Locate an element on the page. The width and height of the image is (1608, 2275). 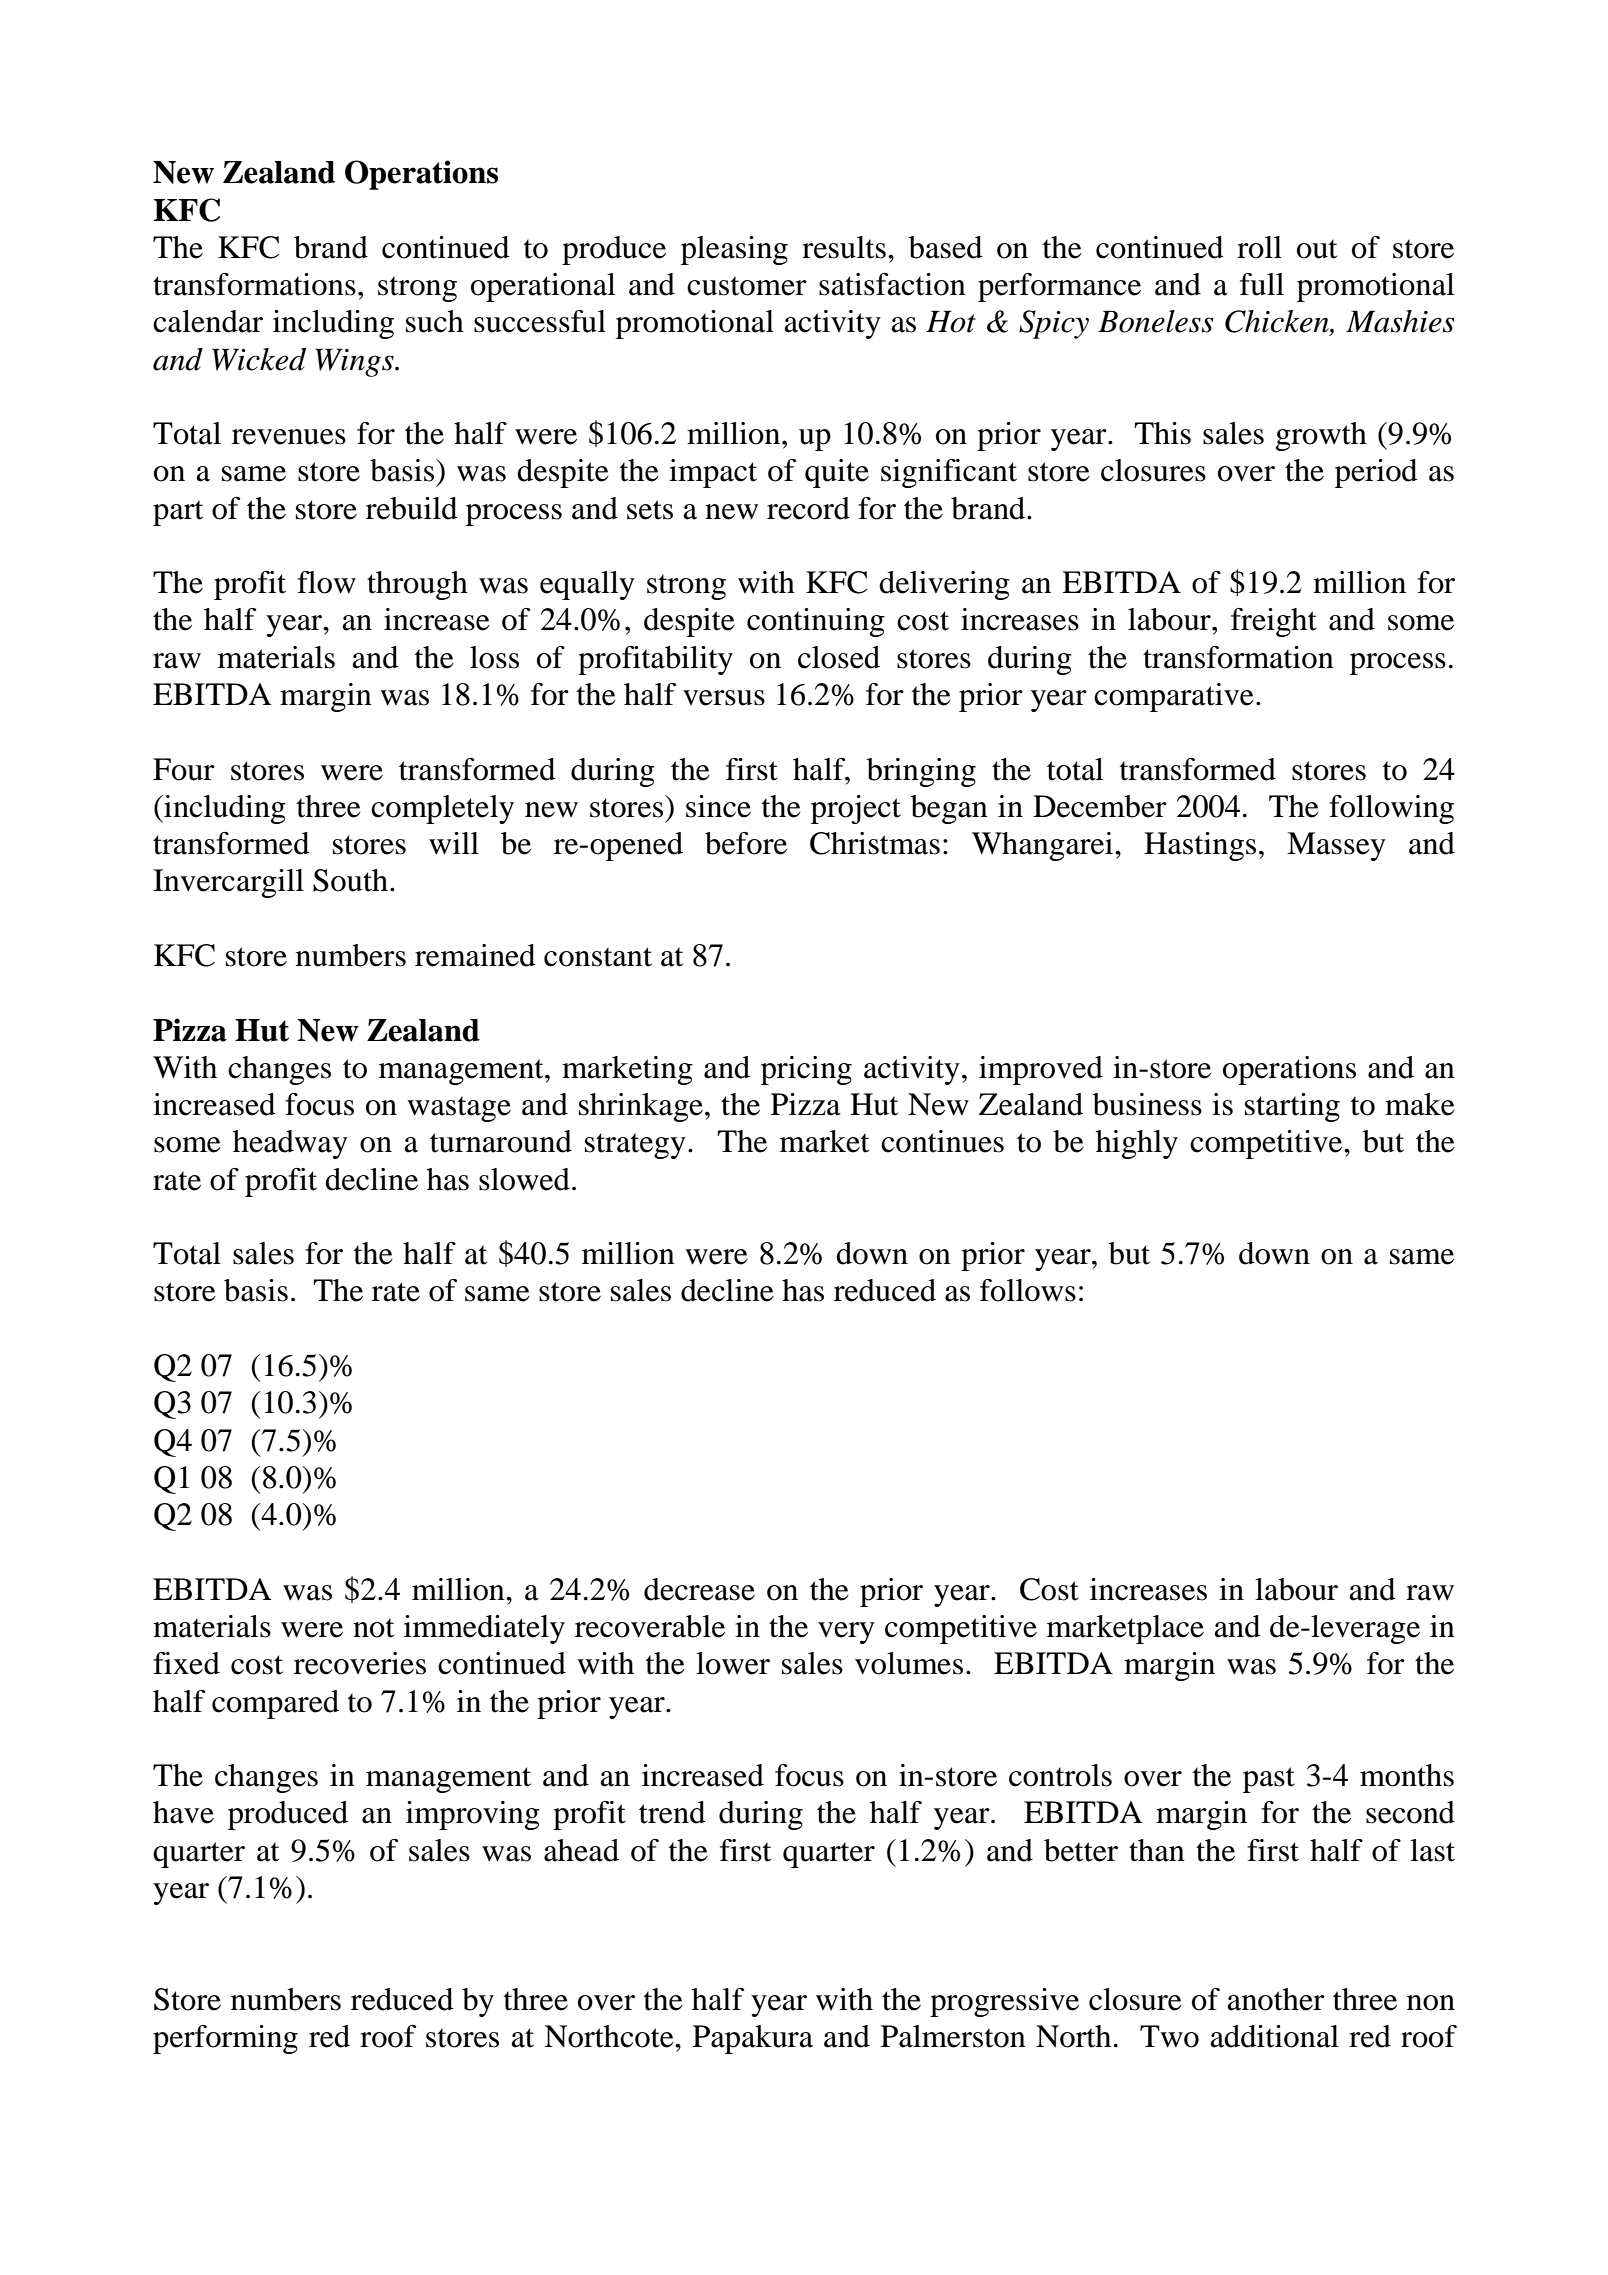
headway is located at coordinates (290, 1144).
